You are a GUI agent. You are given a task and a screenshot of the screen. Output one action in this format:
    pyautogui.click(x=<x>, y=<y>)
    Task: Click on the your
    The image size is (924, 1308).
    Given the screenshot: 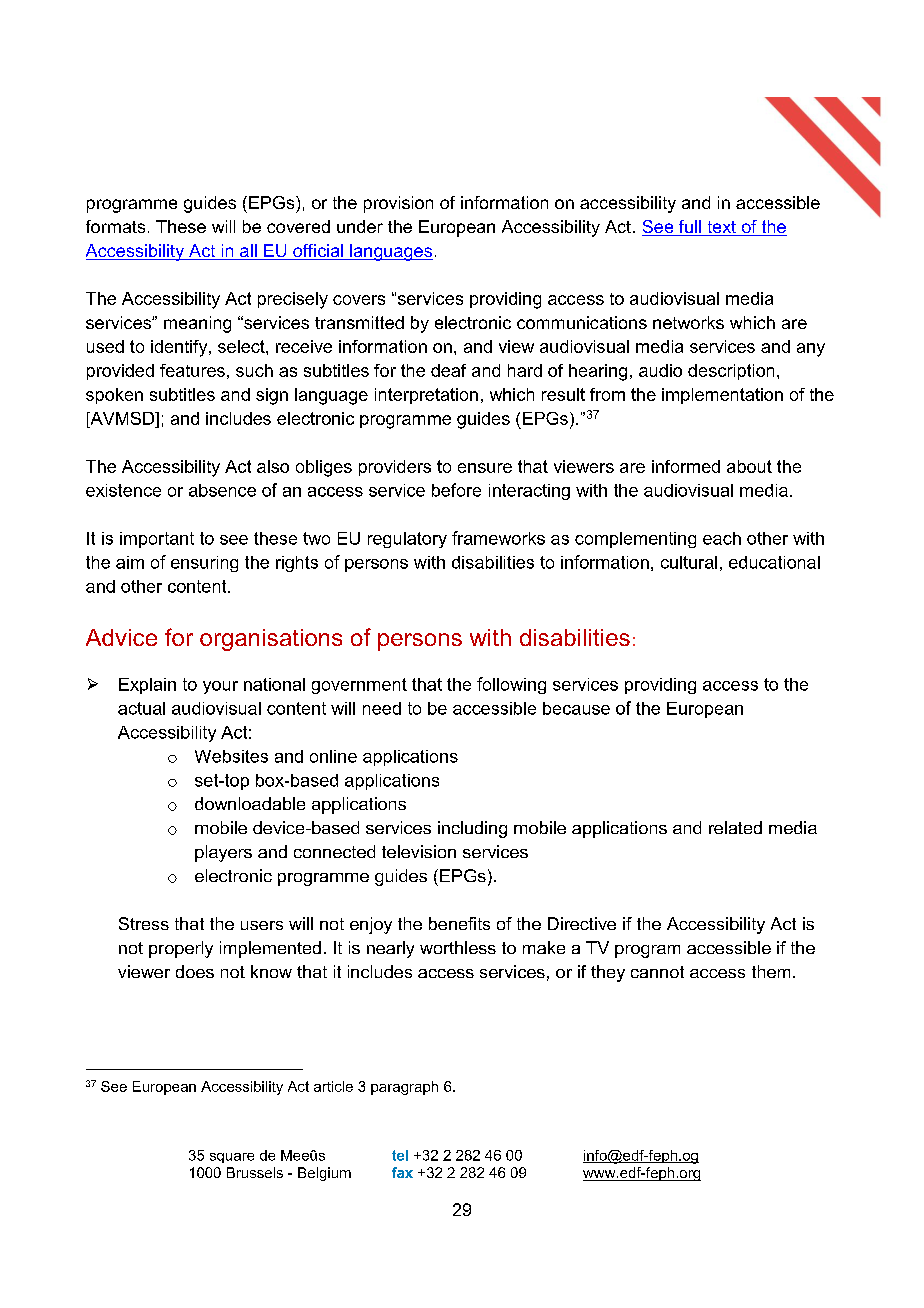 What is the action you would take?
    pyautogui.click(x=220, y=687)
